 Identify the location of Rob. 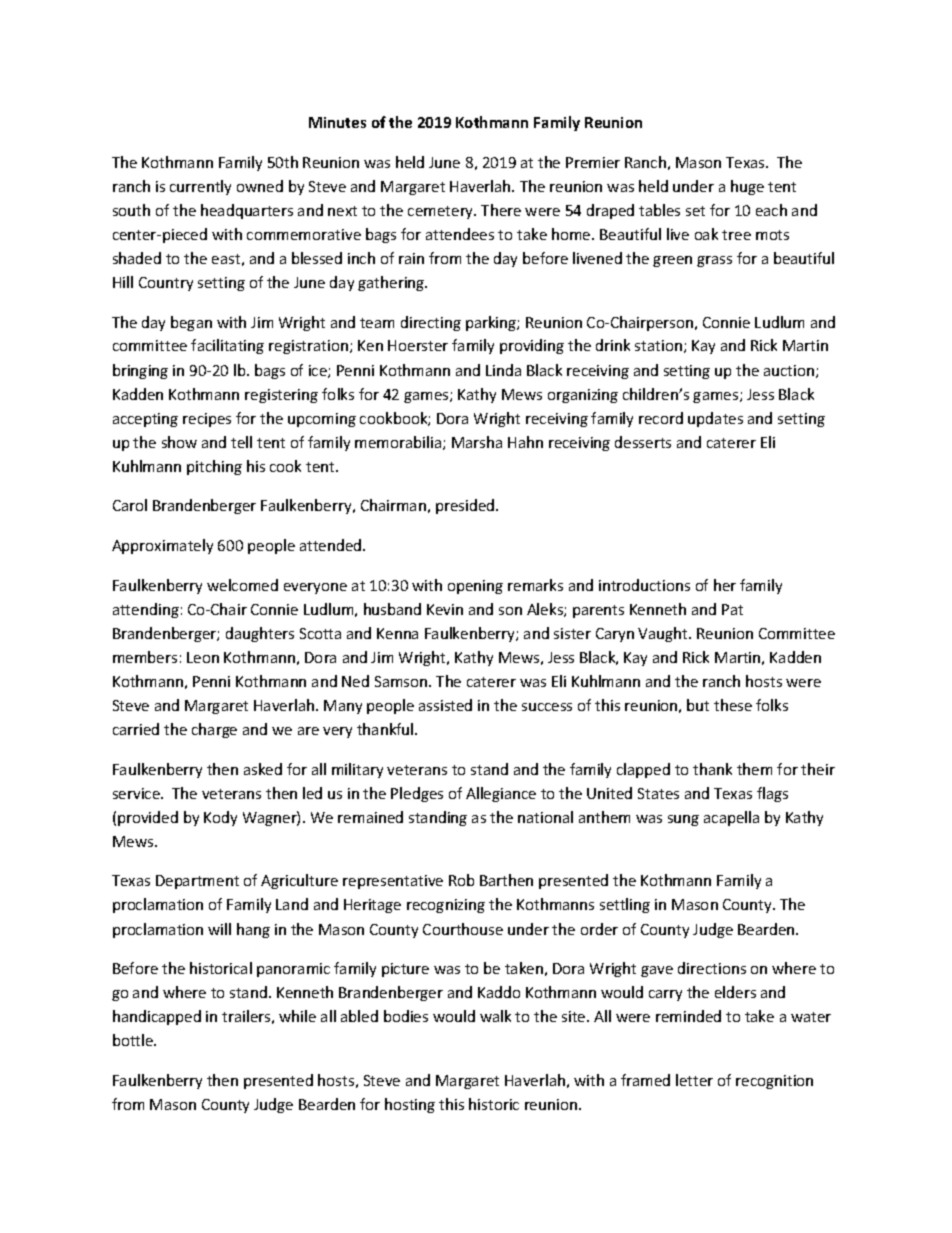
(461, 880).
